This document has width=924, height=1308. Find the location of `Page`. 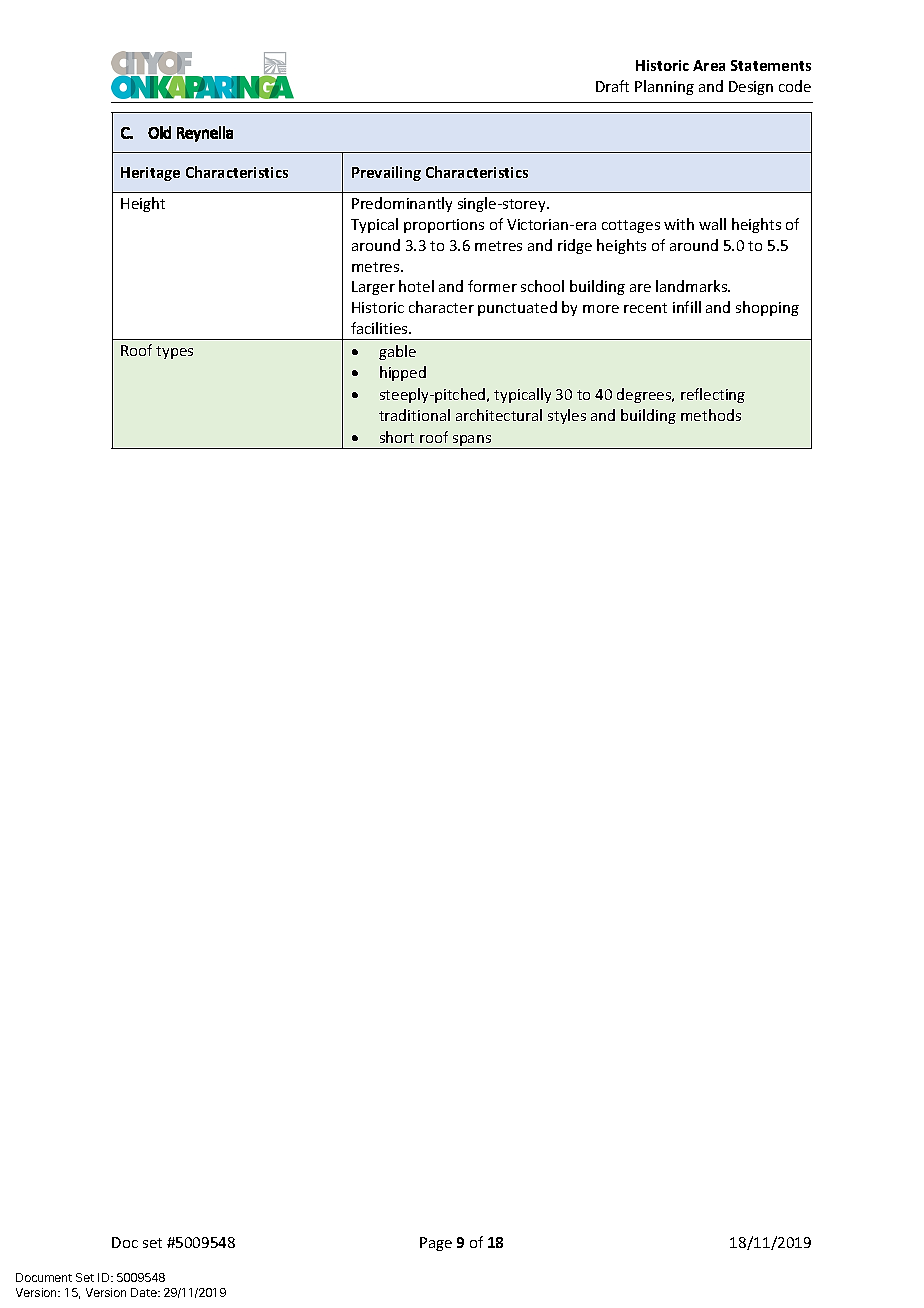

Page is located at coordinates (436, 1244).
